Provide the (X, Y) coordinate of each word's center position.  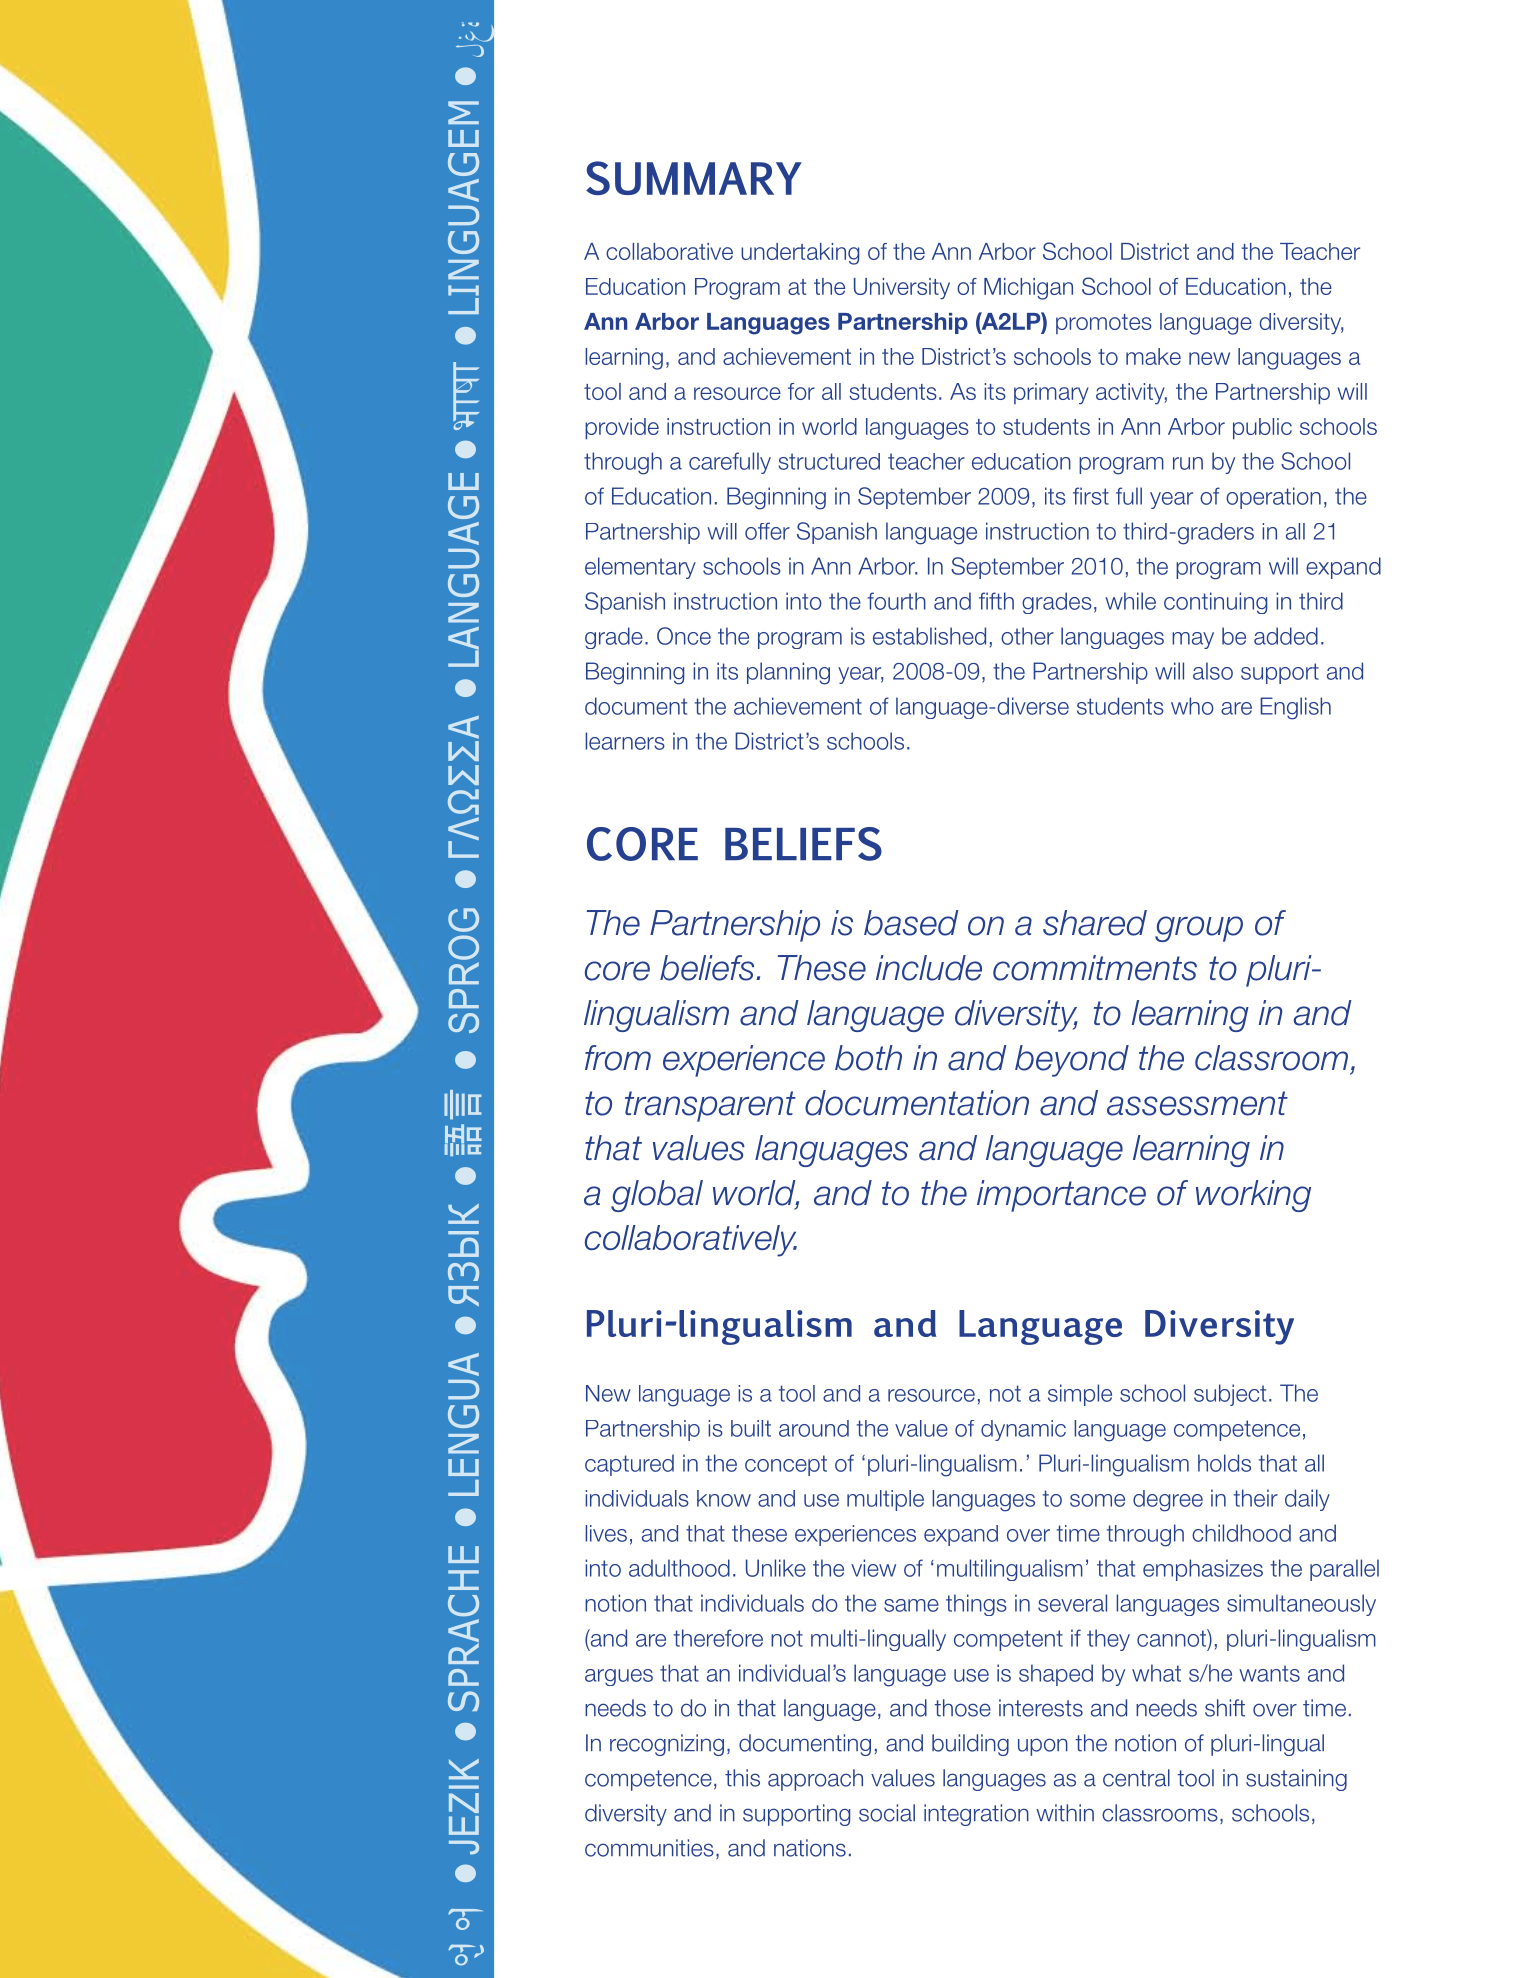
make (1153, 356)
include (929, 968)
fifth (996, 601)
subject (1230, 1395)
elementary (640, 568)
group (1199, 929)
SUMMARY (694, 178)
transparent (710, 1106)
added (1286, 636)
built (751, 1428)
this (742, 1778)
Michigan (1028, 289)
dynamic (1023, 1430)
